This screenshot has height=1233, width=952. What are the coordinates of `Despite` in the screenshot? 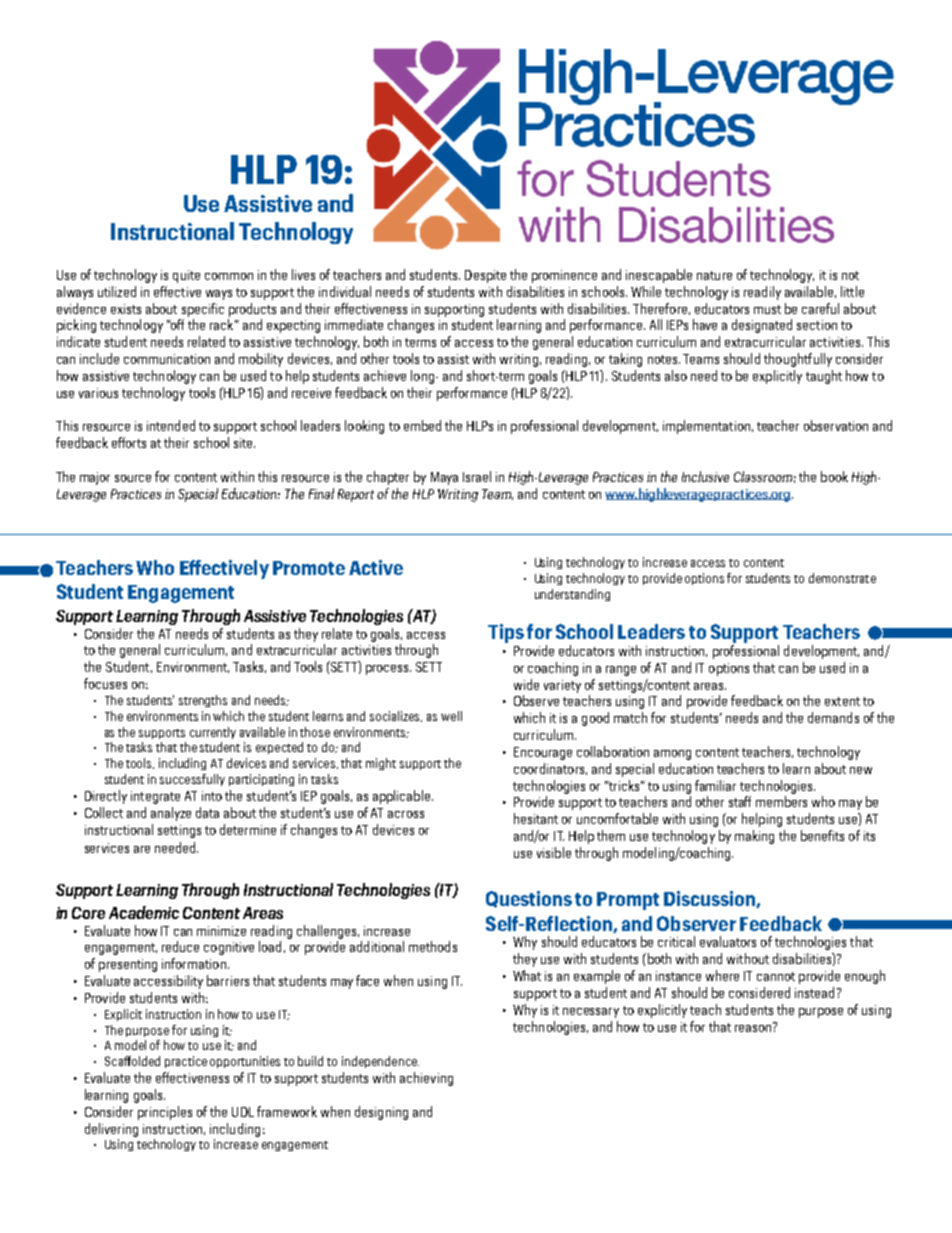 It's located at (485, 276).
